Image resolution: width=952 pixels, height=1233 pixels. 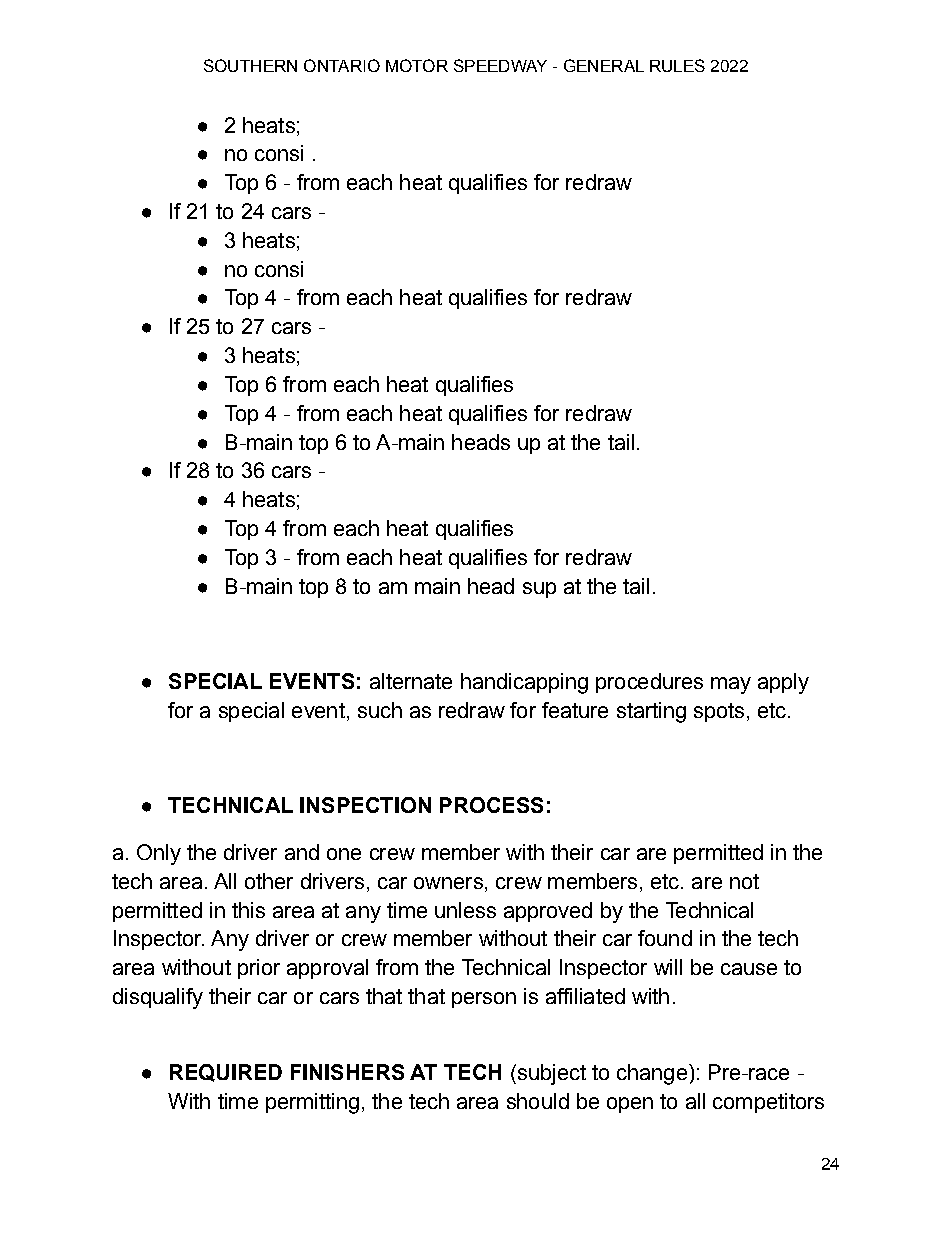 I want to click on REQUIRED, so click(x=226, y=1073).
